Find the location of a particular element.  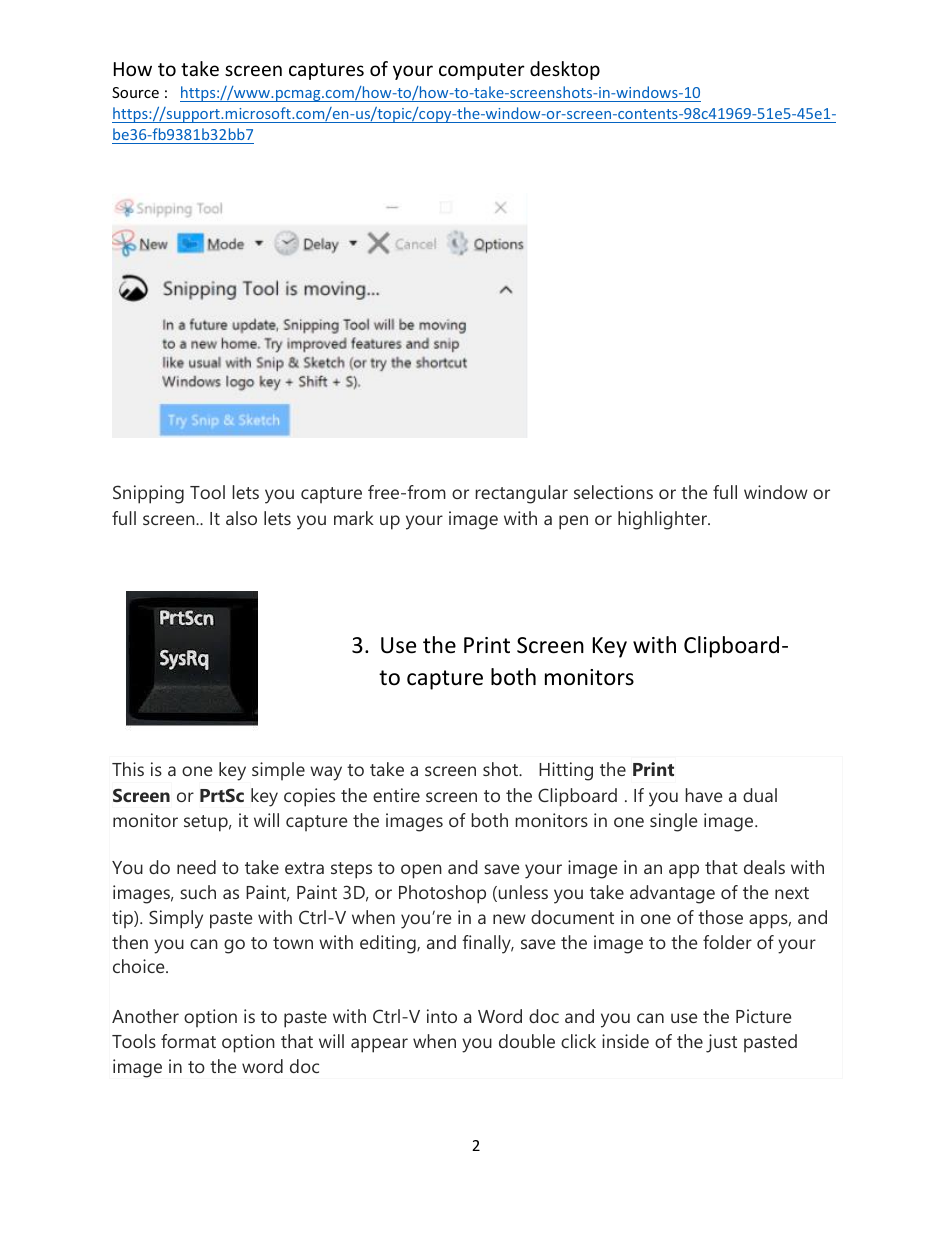

highlighter is located at coordinates (664, 520).
